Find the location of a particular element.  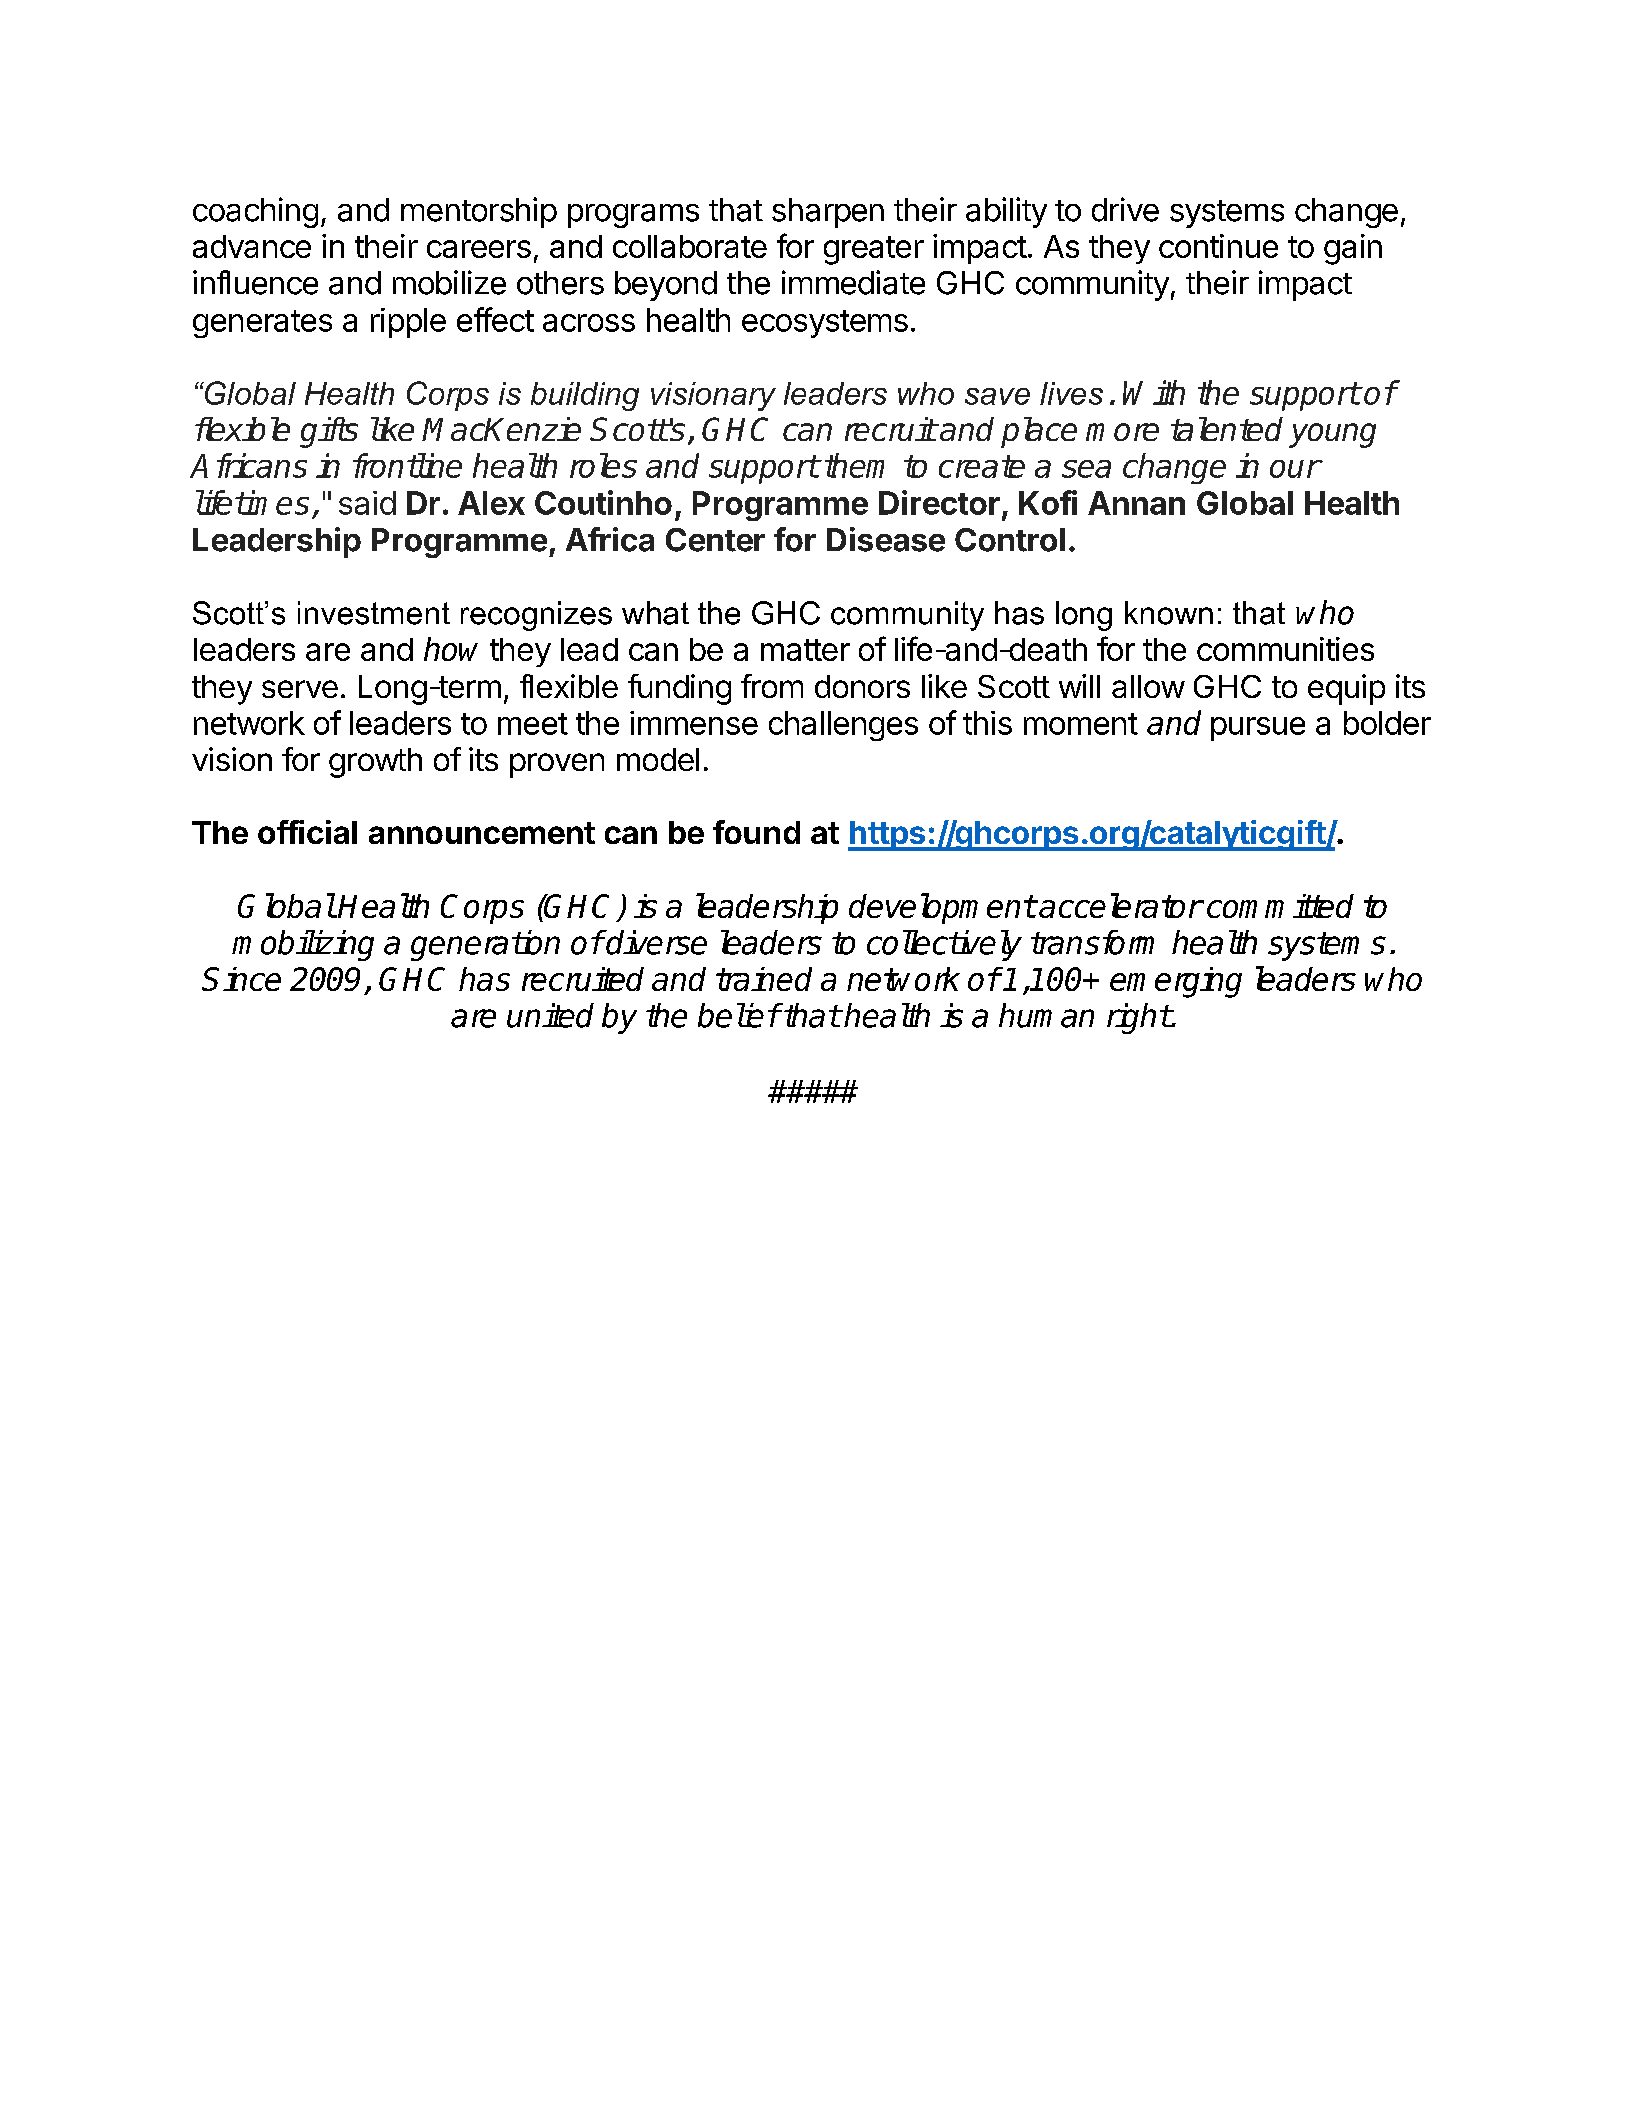

investment is located at coordinates (374, 613).
